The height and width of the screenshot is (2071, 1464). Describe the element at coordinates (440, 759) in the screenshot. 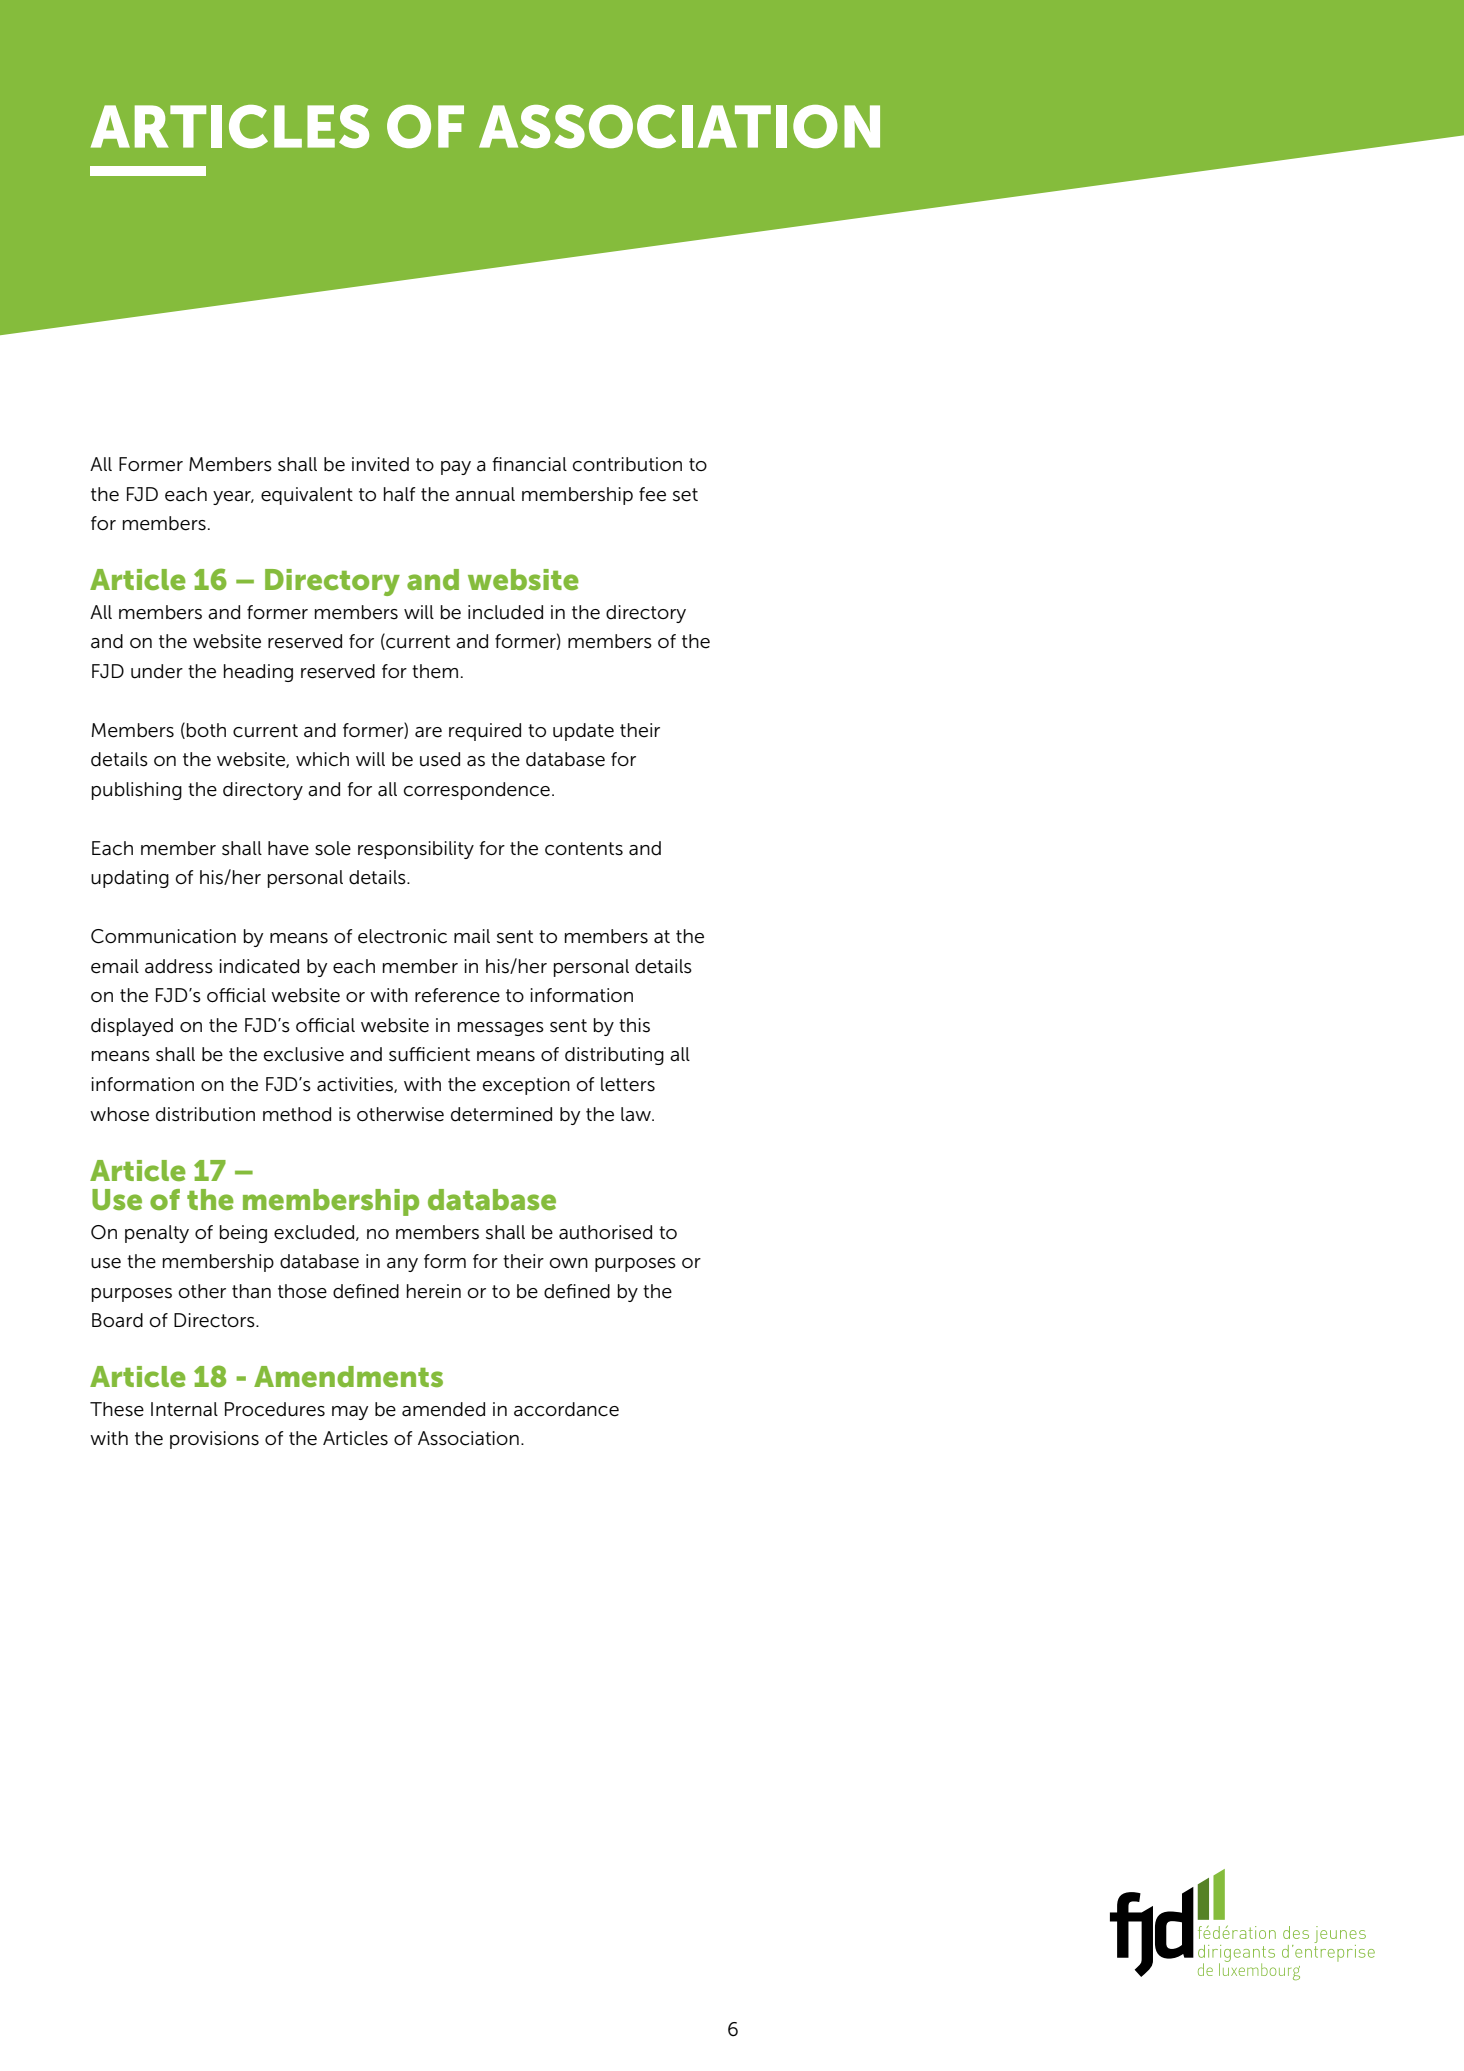

I see `used` at that location.
